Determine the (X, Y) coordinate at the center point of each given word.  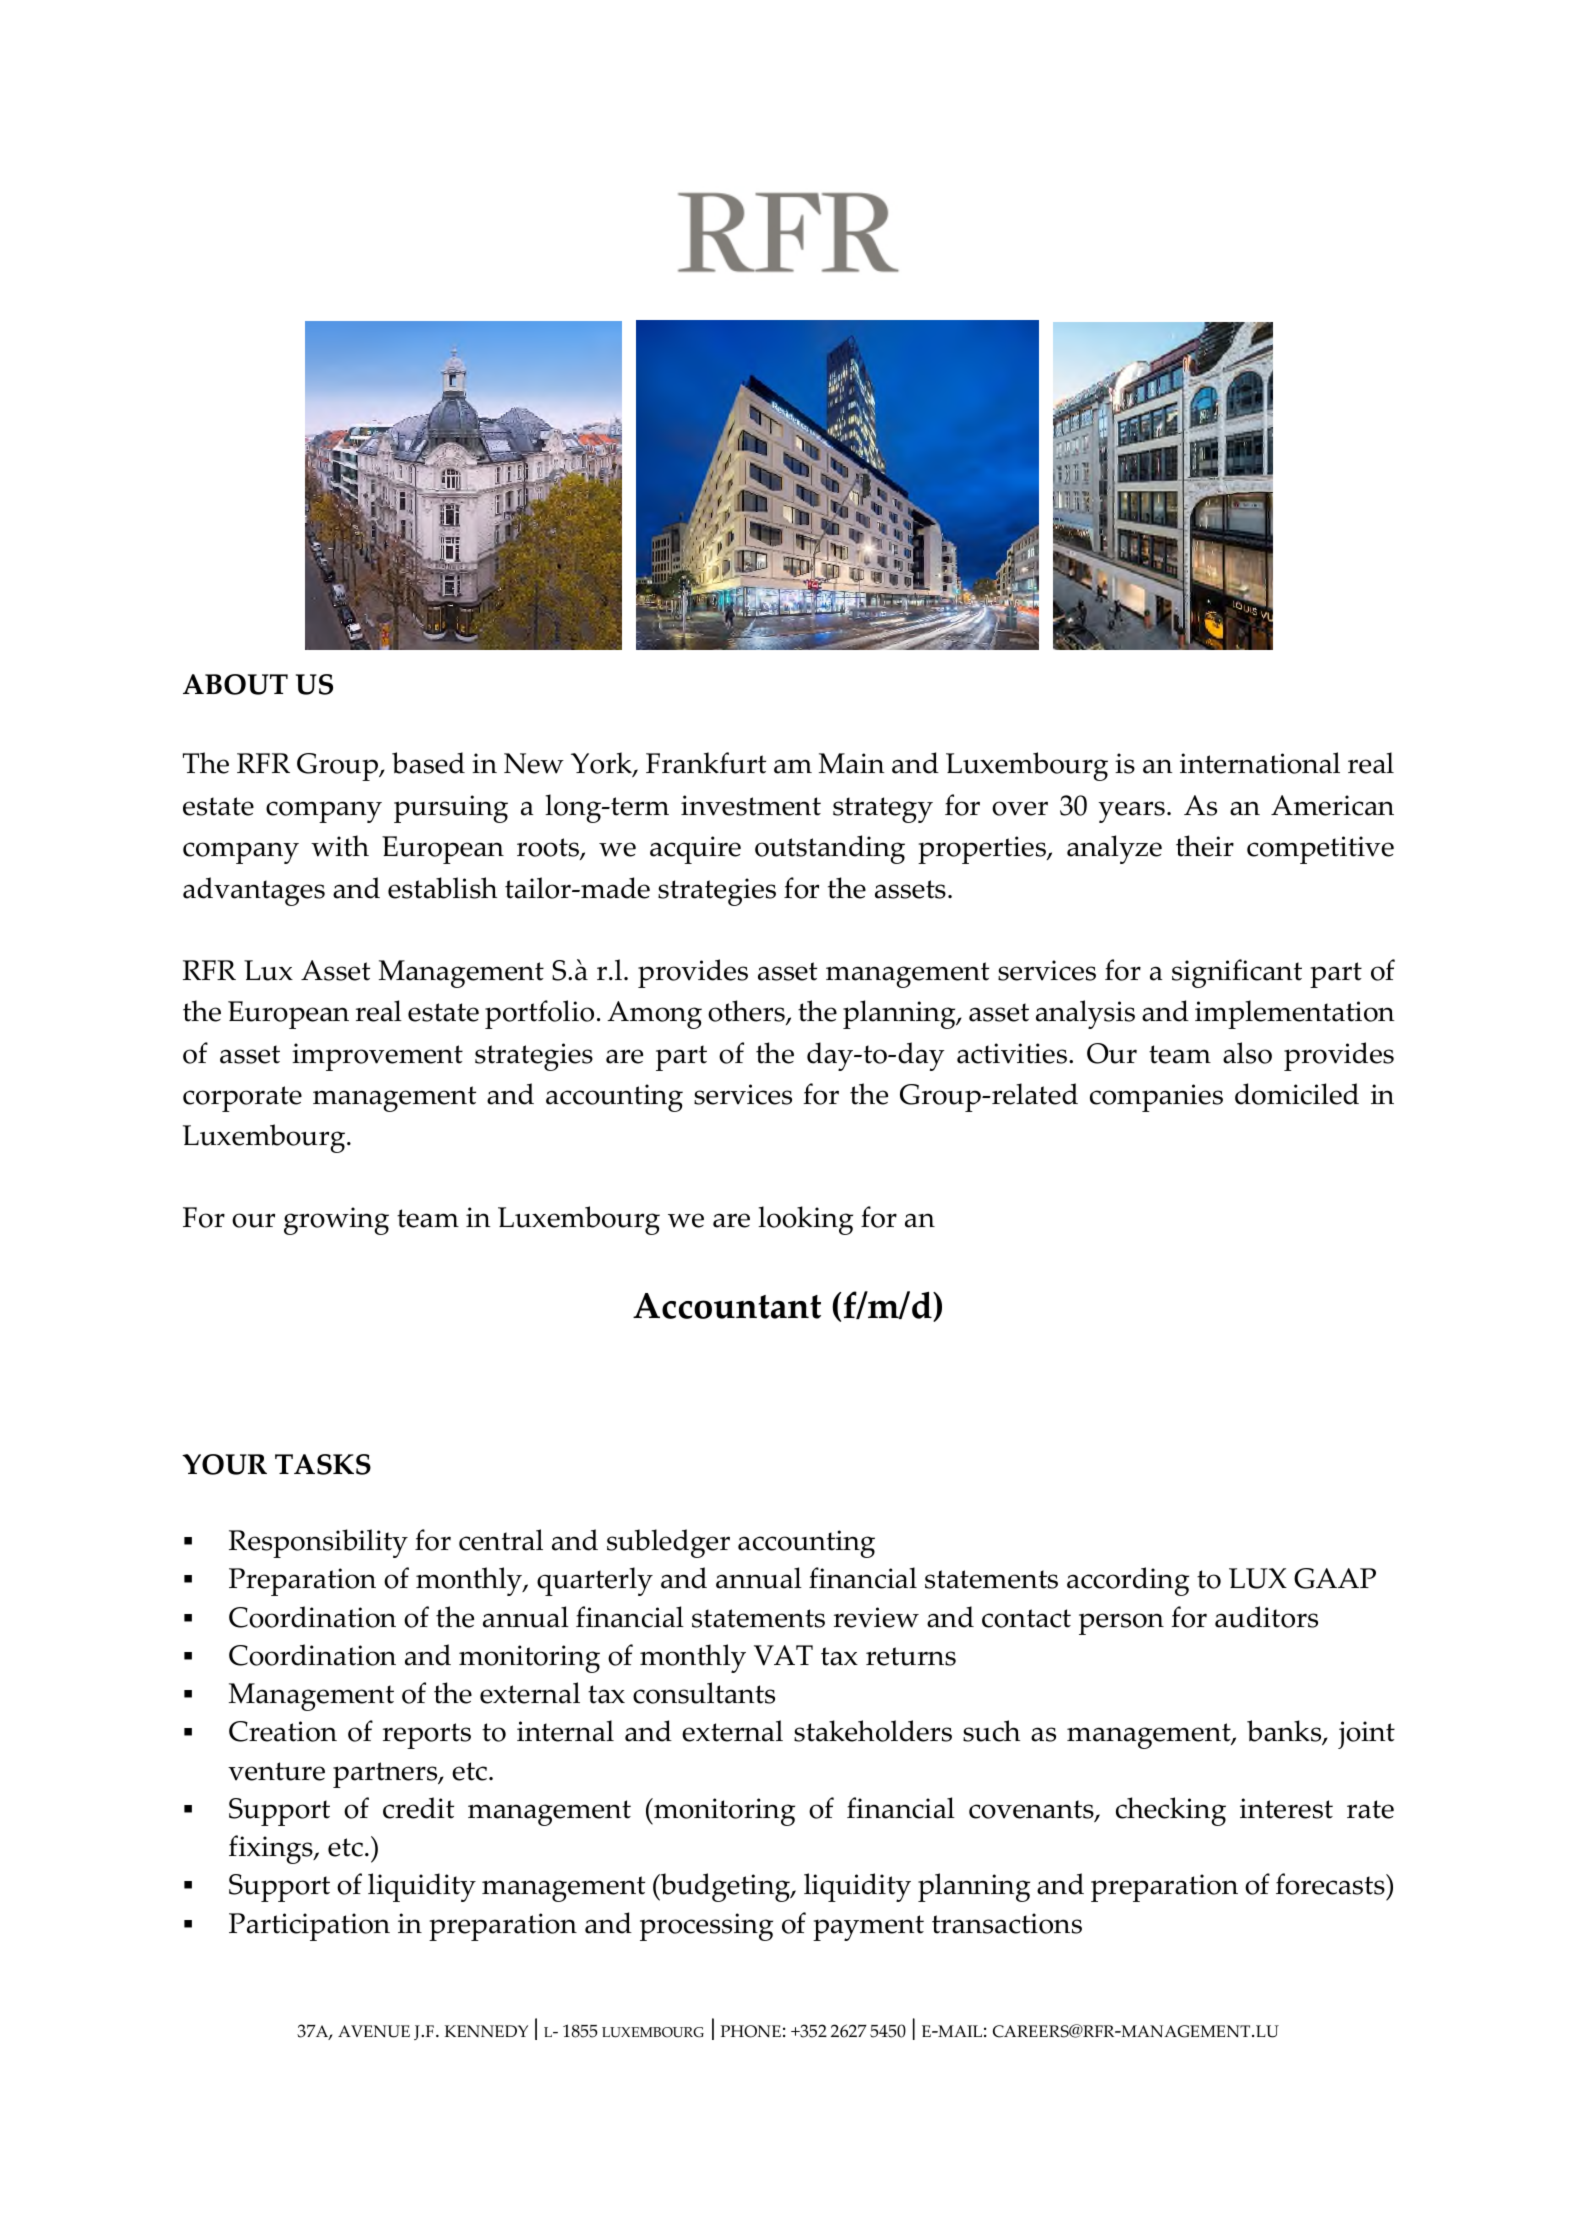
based (428, 763)
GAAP (1335, 1578)
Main (852, 763)
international (1260, 763)
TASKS (323, 1464)
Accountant (727, 1306)
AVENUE (374, 2031)
